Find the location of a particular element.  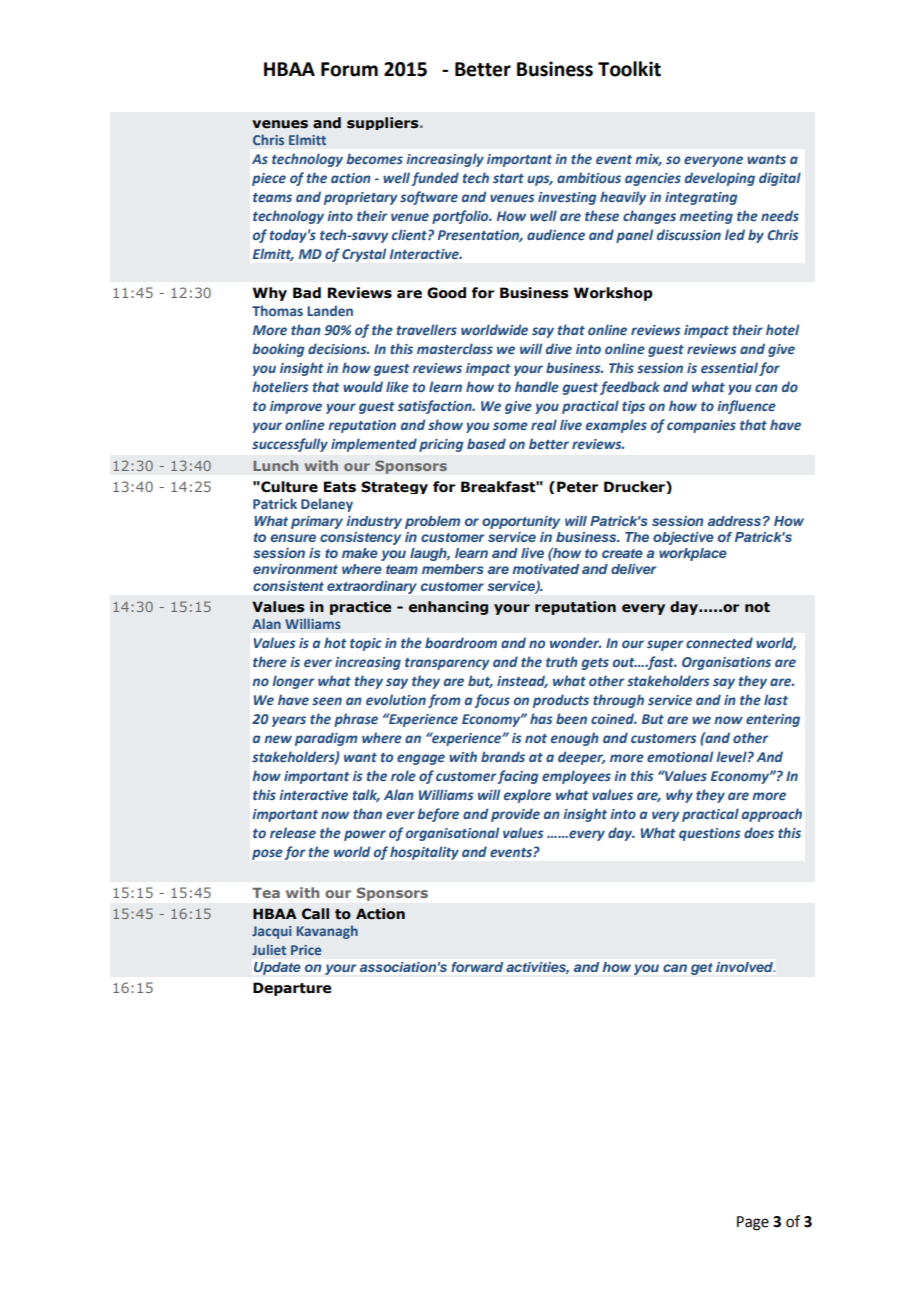

Departure is located at coordinates (292, 989).
